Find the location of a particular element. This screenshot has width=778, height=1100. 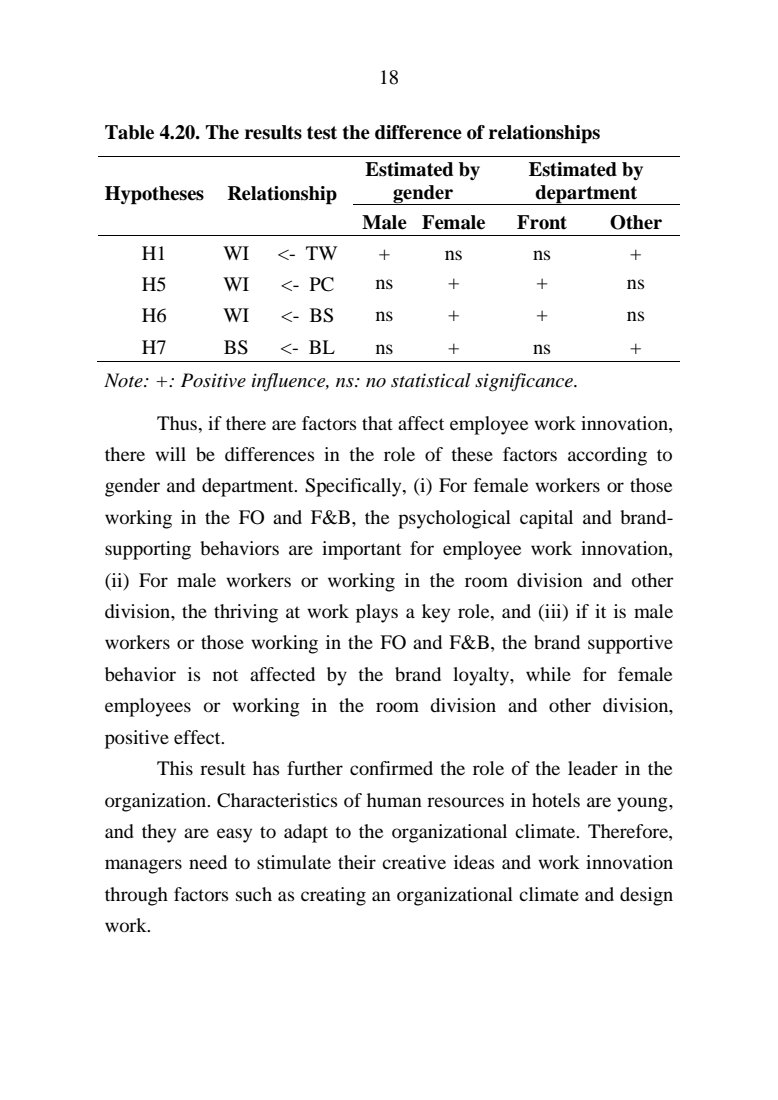

Note is located at coordinates (124, 380).
